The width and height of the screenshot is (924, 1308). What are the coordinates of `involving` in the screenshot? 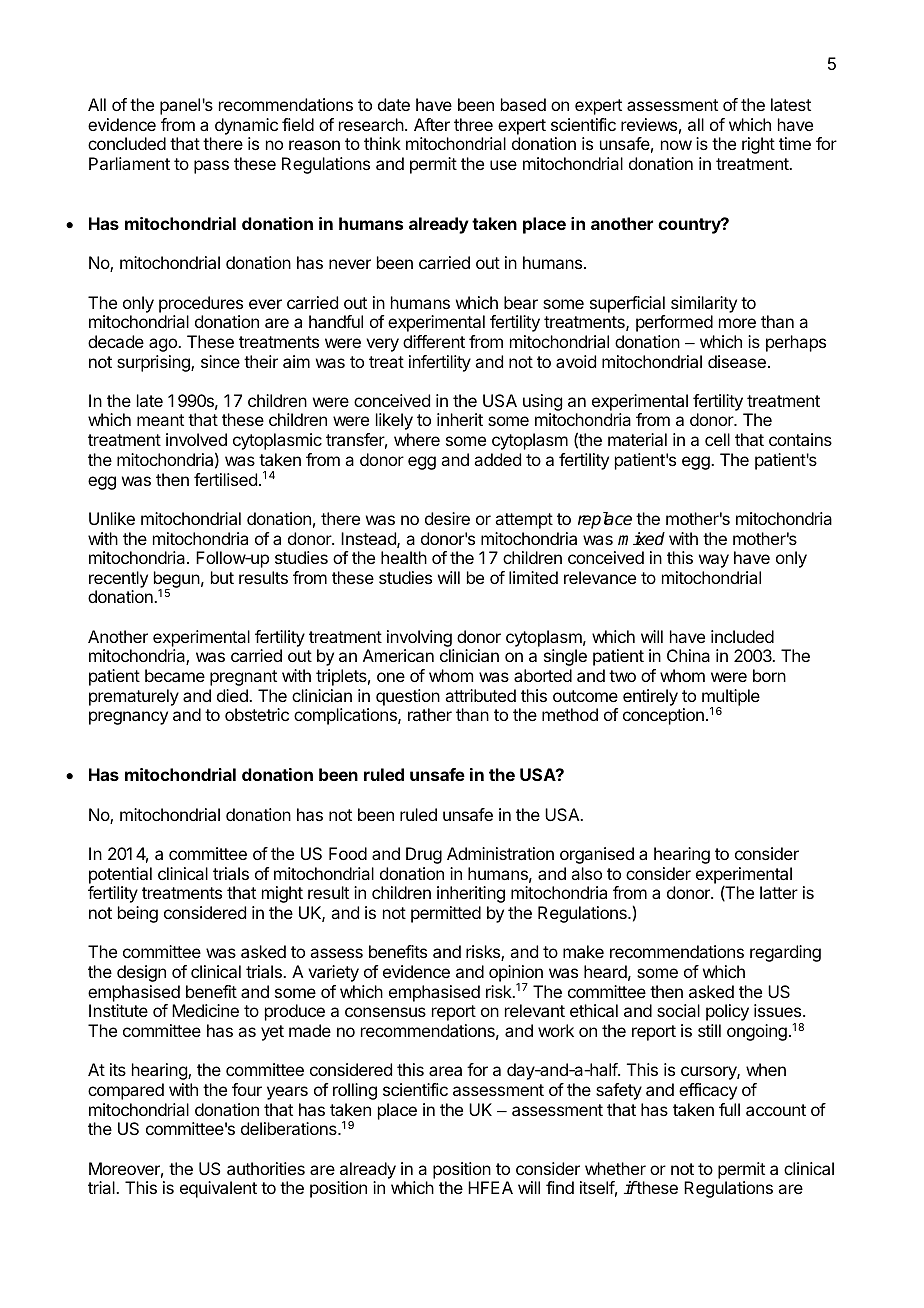 It's located at (419, 638).
